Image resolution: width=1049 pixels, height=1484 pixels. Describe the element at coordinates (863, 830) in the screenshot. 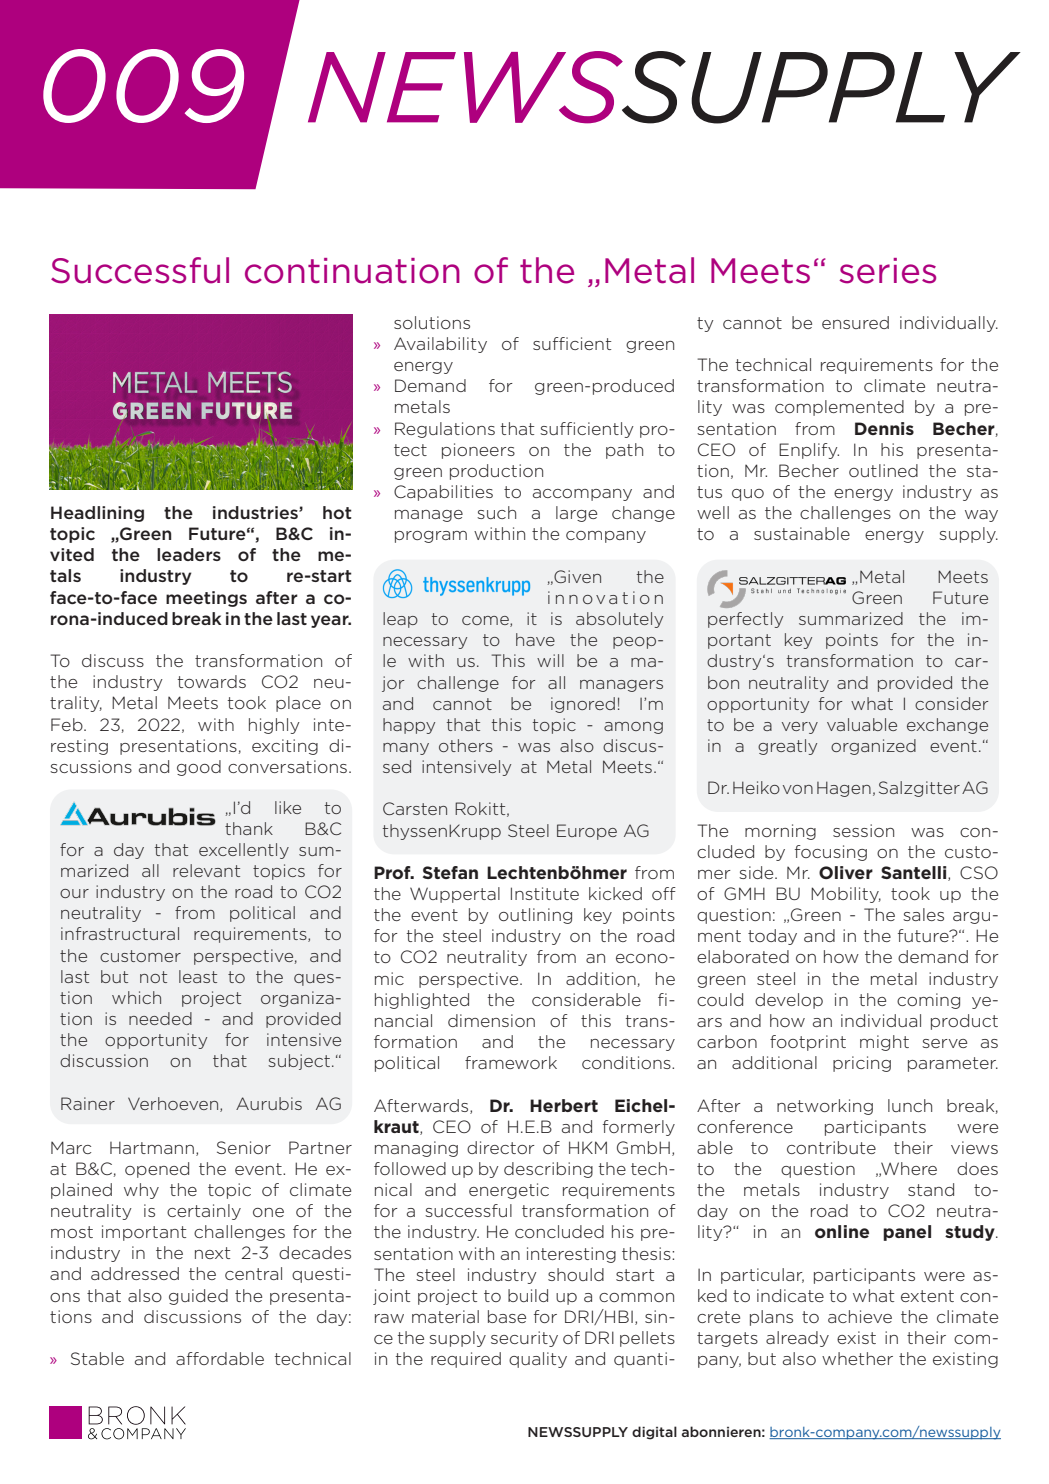

I see `session` at that location.
